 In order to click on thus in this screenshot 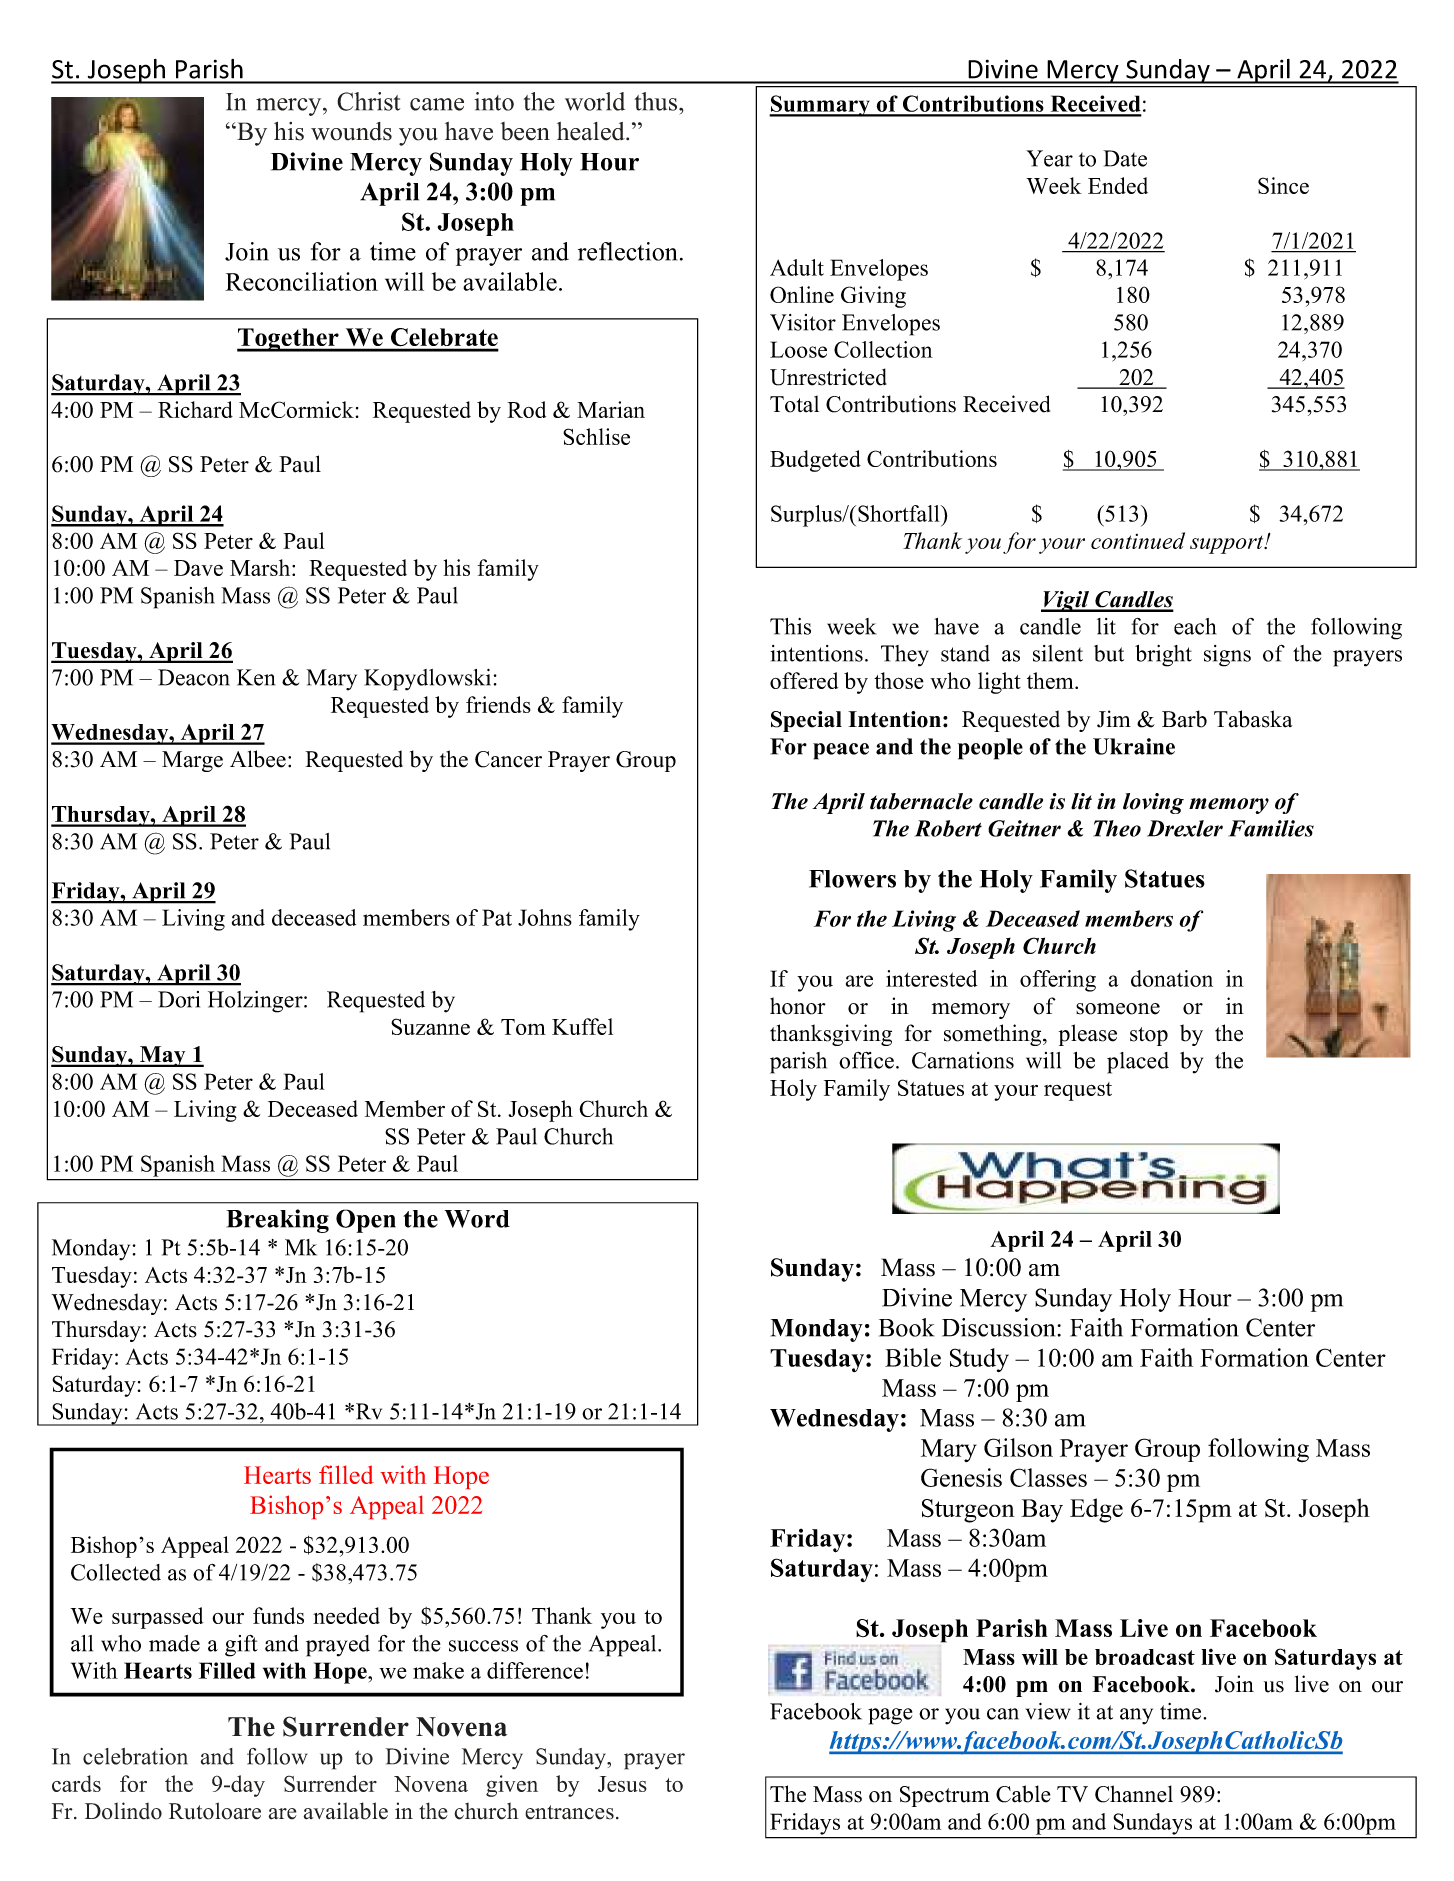, I will do `click(655, 101)`.
